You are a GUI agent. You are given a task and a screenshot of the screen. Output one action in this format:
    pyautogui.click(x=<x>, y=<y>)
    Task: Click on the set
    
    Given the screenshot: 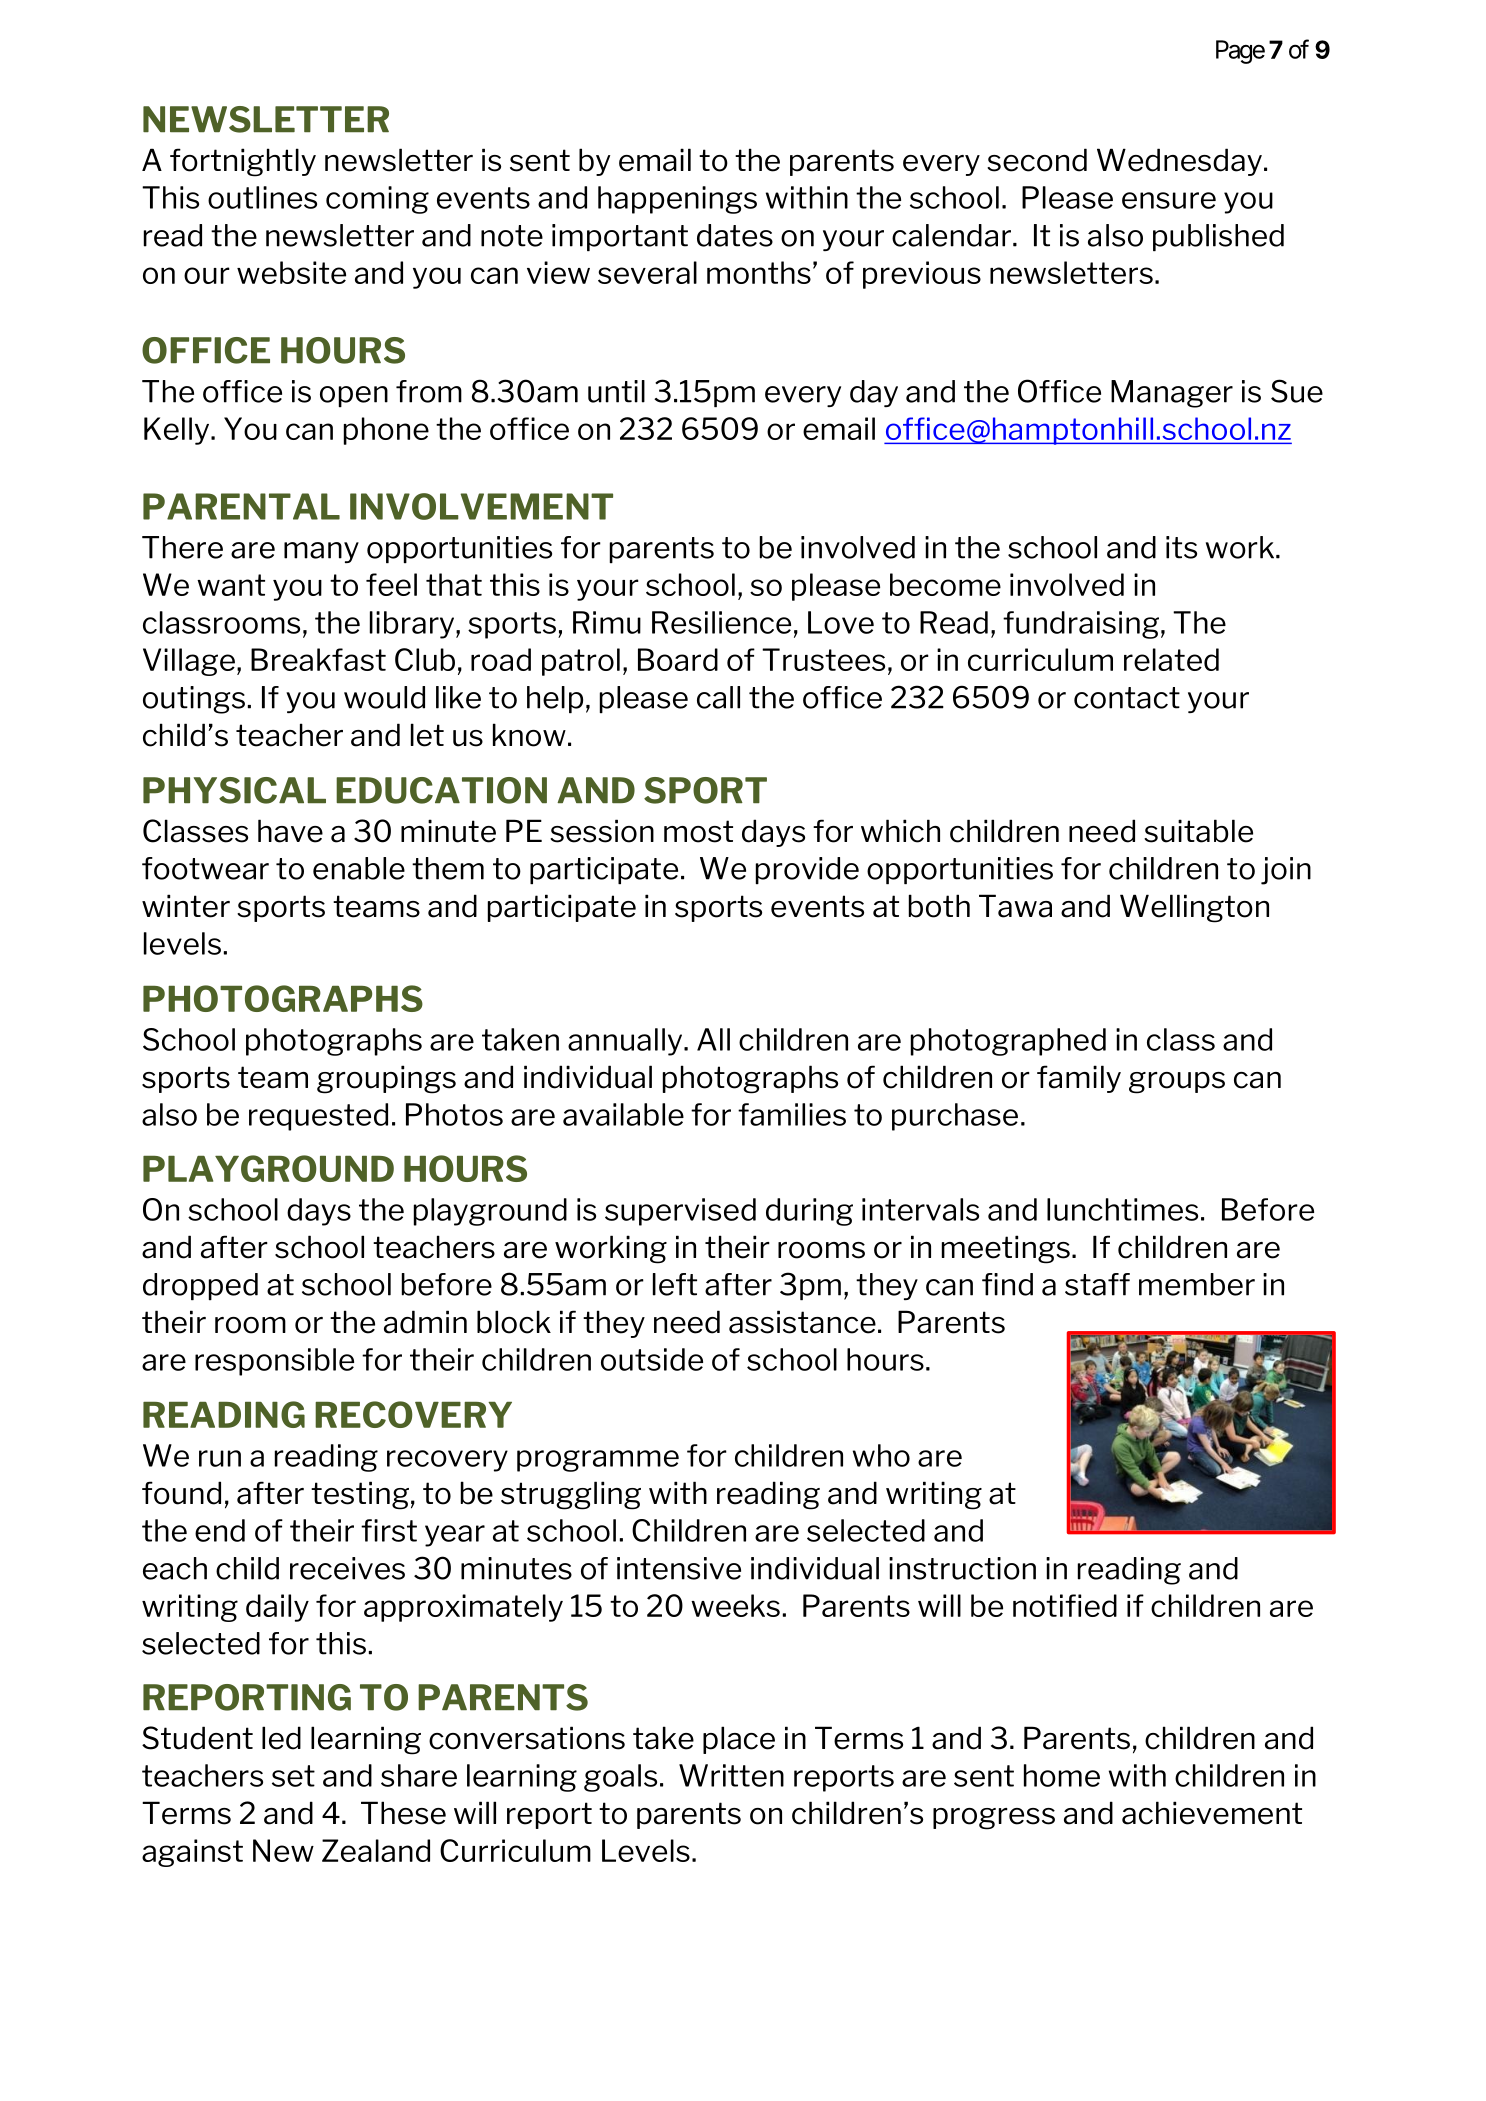 What is the action you would take?
    pyautogui.click(x=293, y=1776)
